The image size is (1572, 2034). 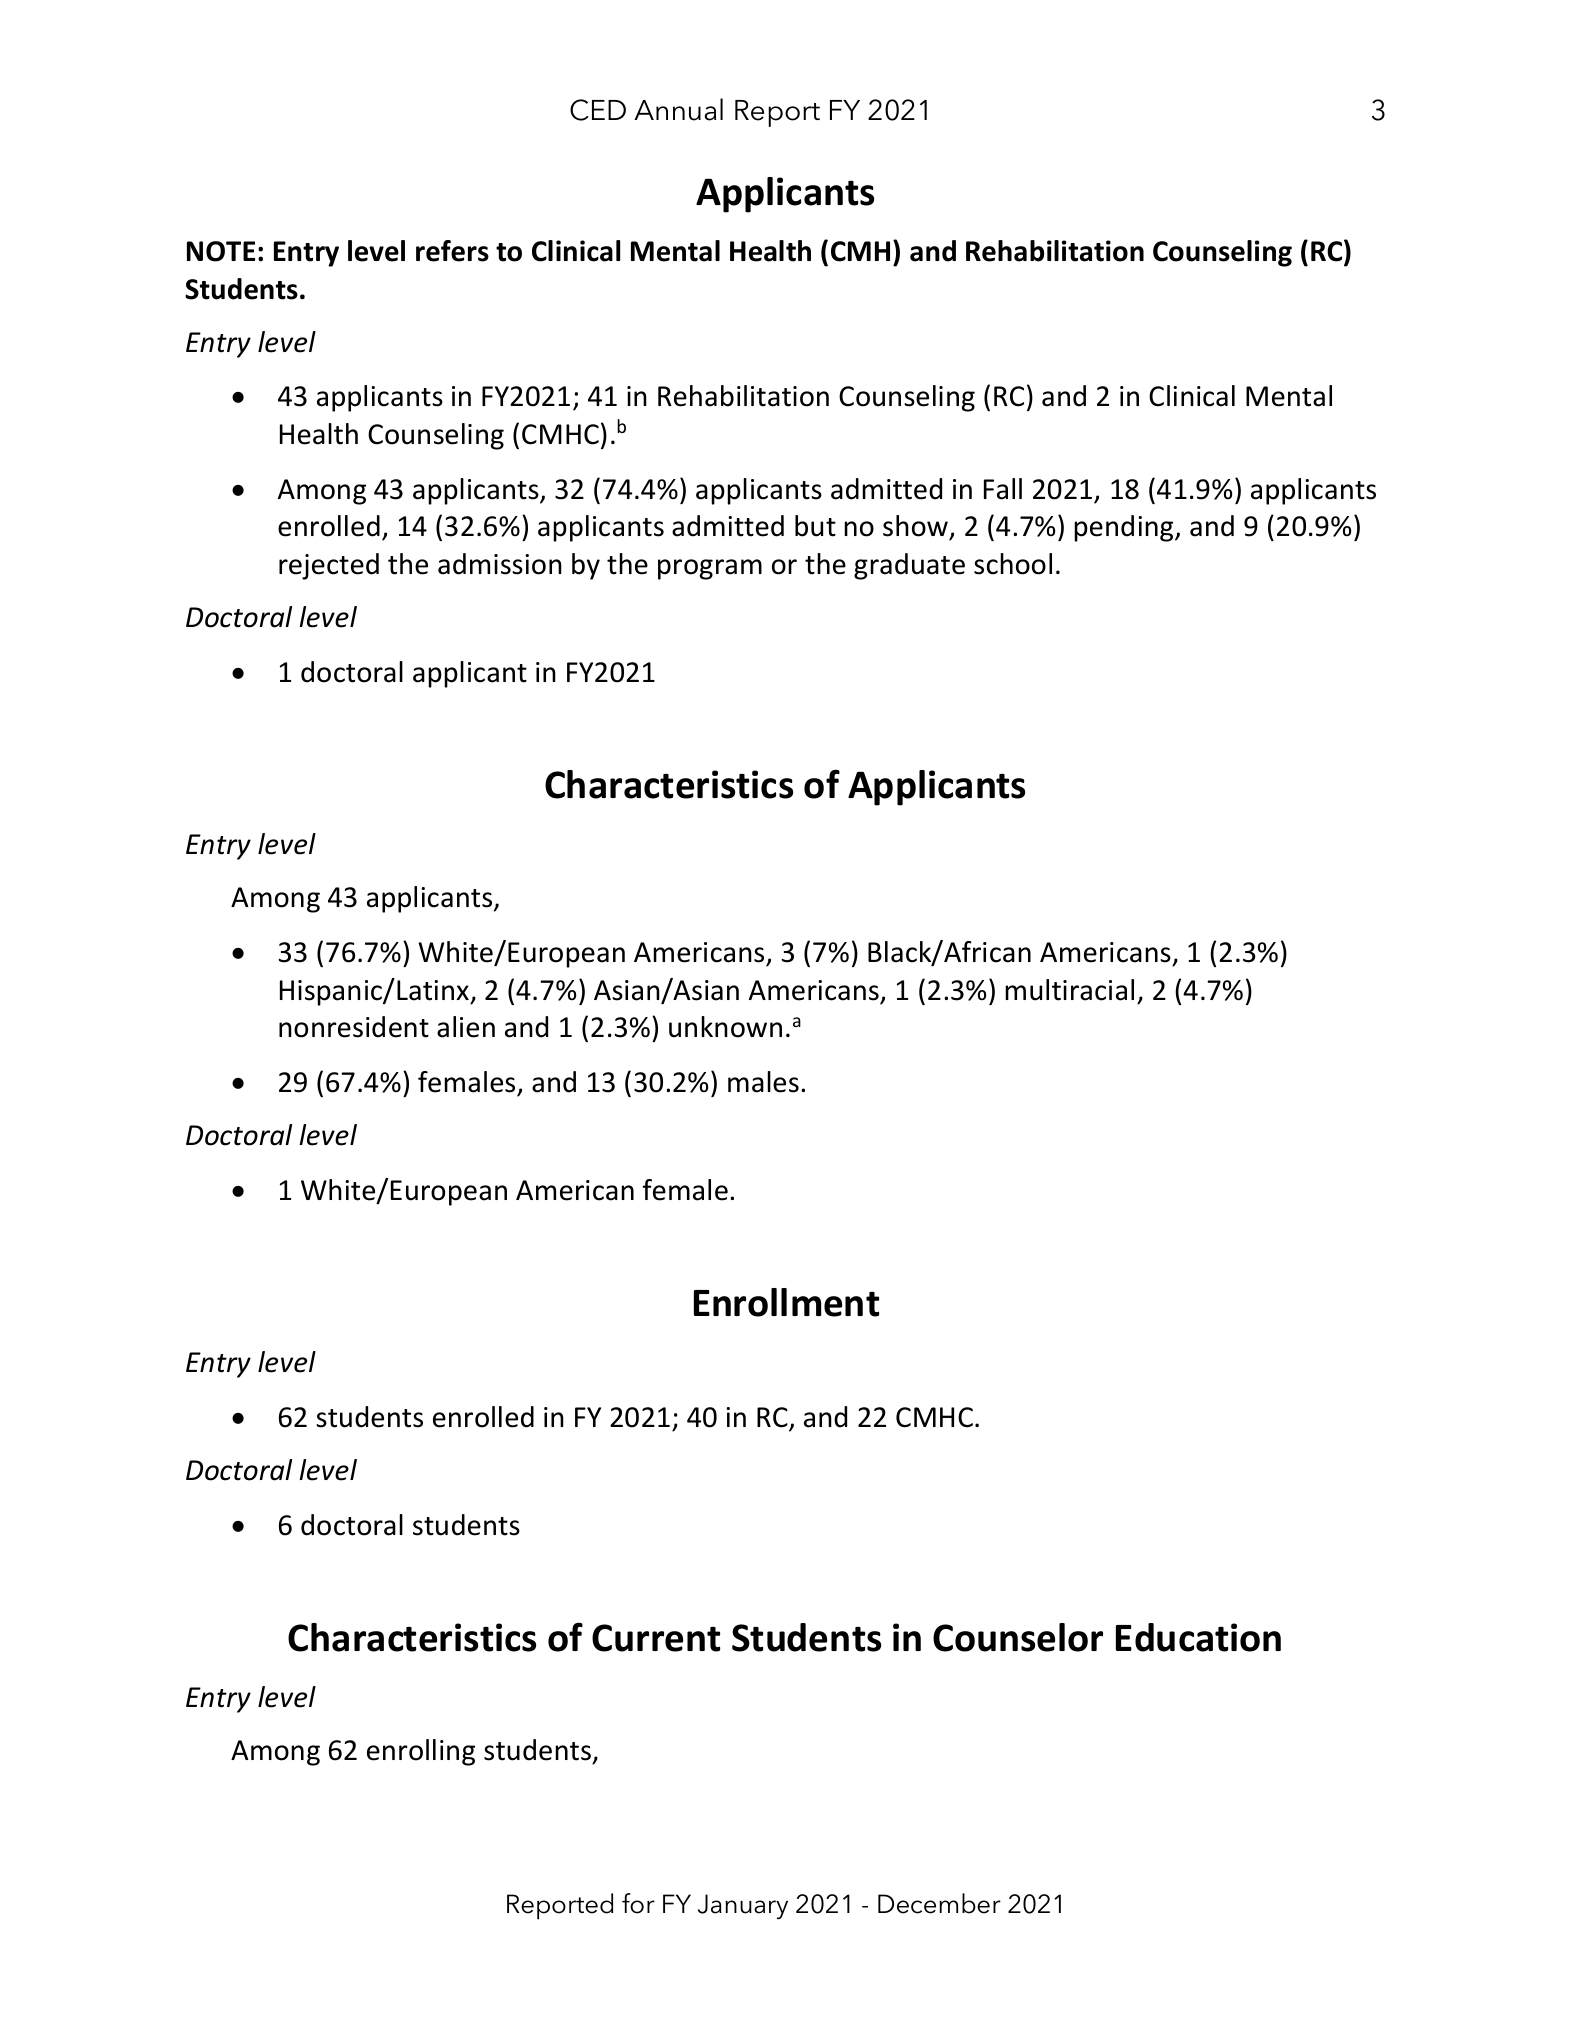 I want to click on nonresident, so click(x=354, y=1027).
